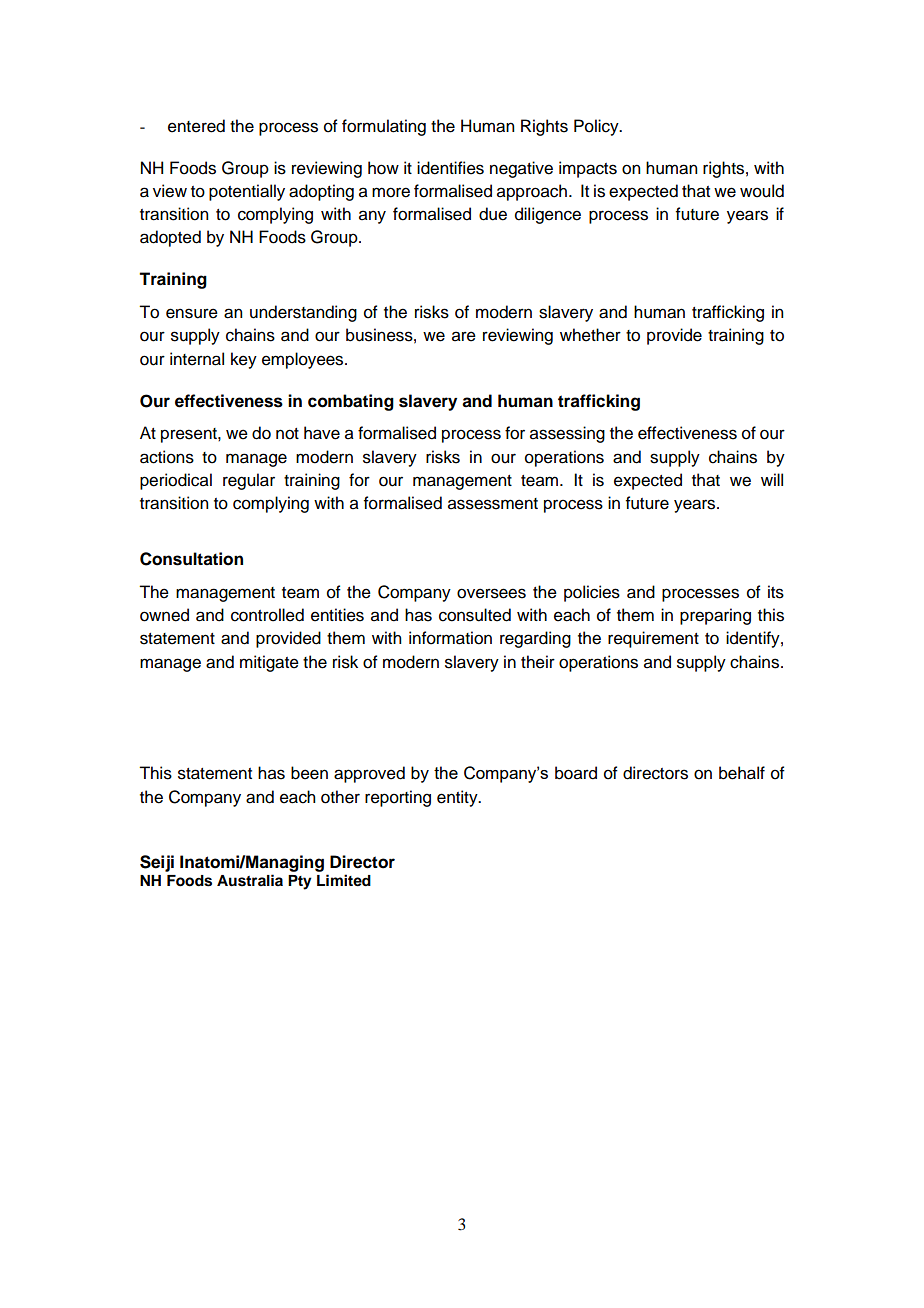  Describe the element at coordinates (493, 504) in the image. I see `assessment` at that location.
